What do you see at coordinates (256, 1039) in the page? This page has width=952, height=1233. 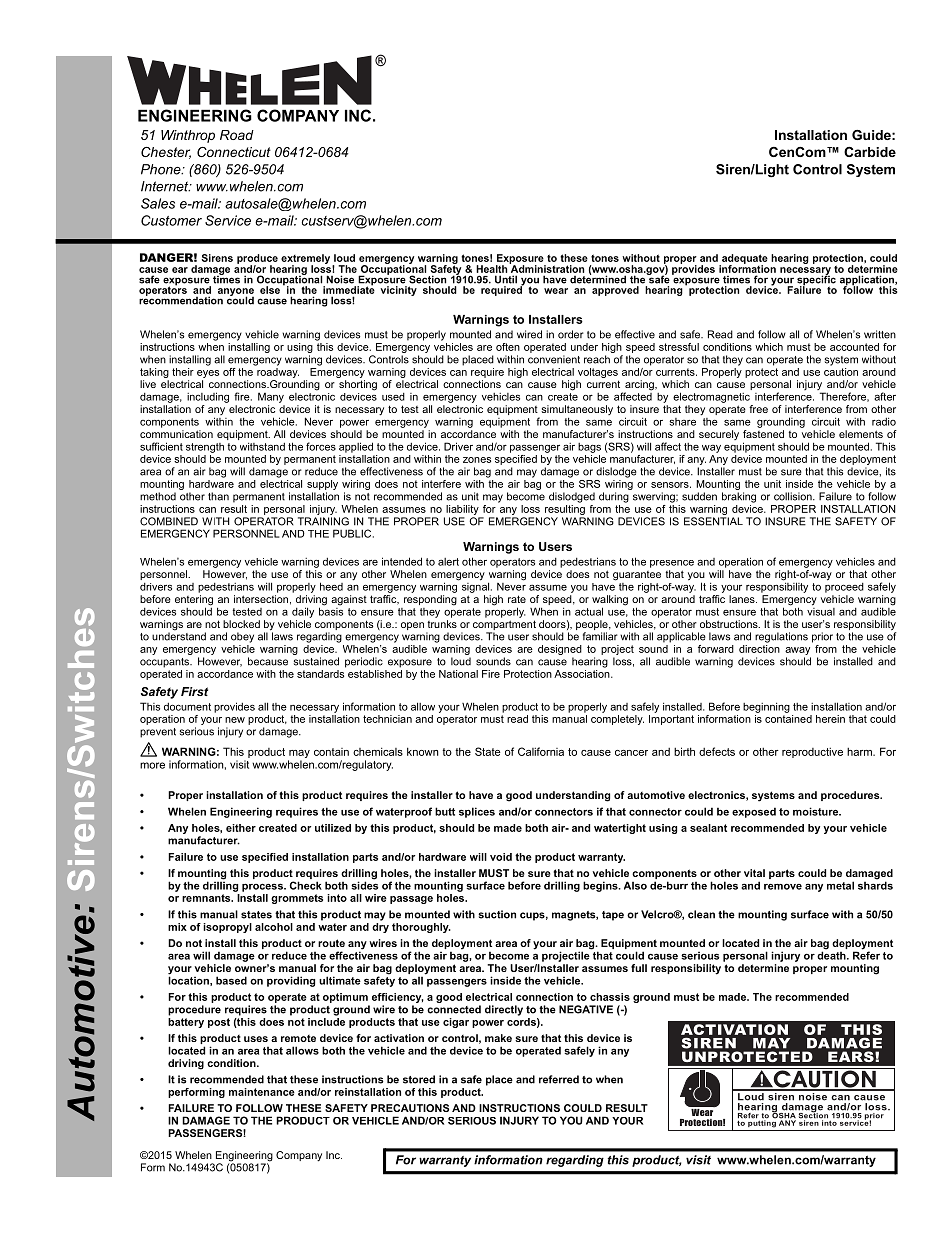 I see `uses` at bounding box center [256, 1039].
